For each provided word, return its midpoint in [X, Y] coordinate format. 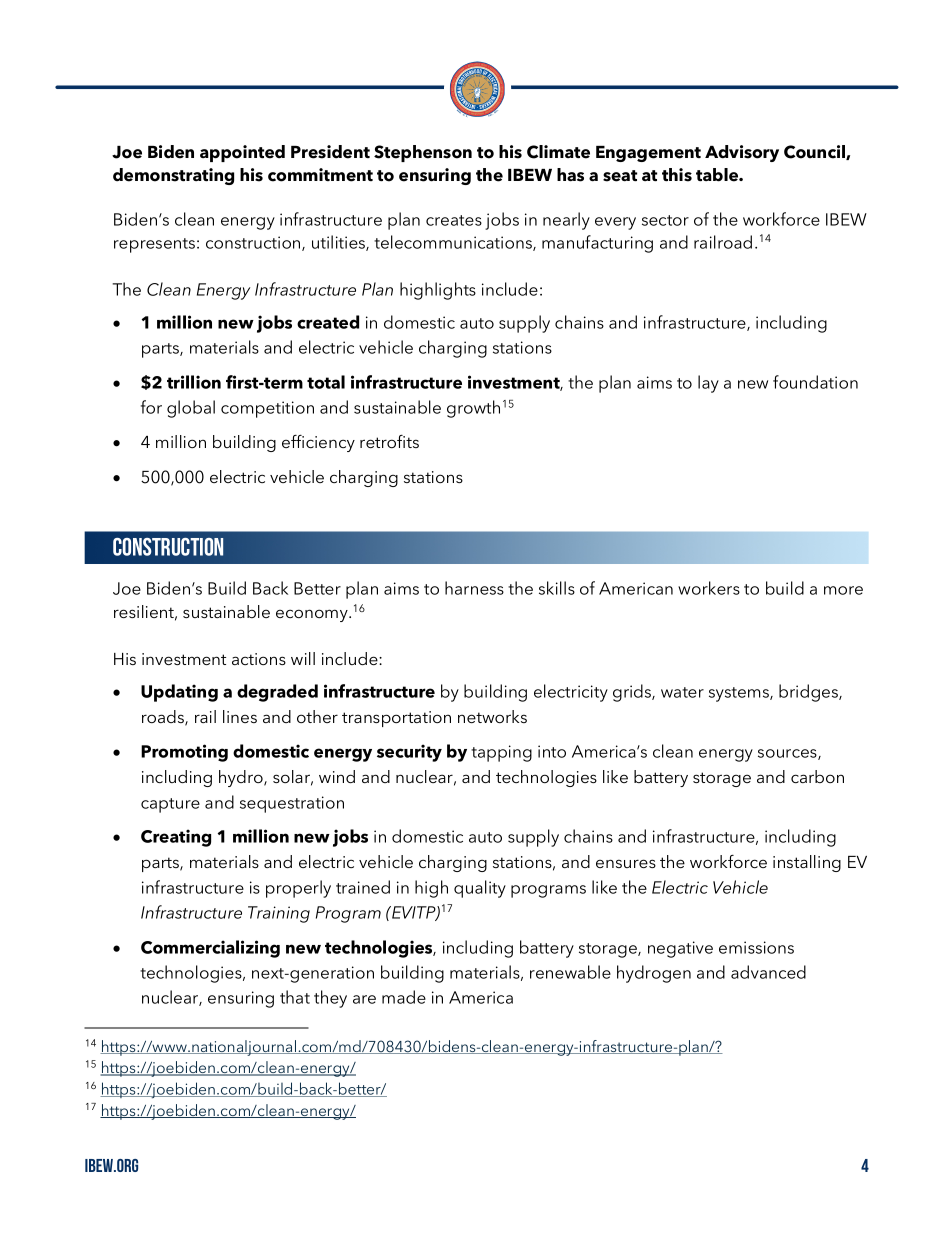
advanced [768, 972]
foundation [815, 382]
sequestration [292, 804]
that [295, 997]
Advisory [742, 153]
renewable [570, 972]
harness [474, 588]
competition [267, 409]
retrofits [389, 441]
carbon [817, 776]
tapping [501, 753]
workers [709, 588]
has [570, 175]
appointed [242, 153]
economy [313, 615]
